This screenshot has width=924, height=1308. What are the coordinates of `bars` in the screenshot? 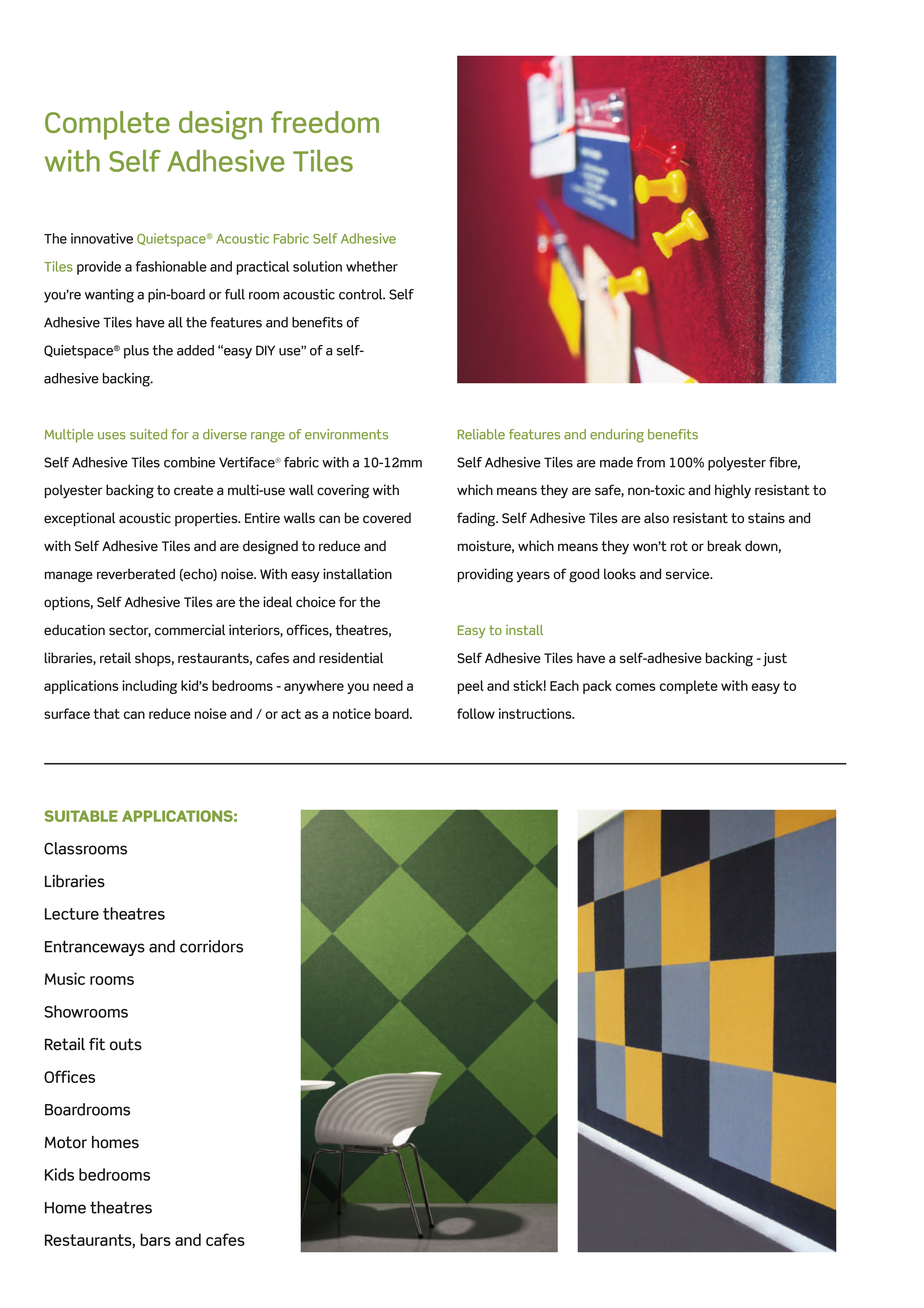 It's located at (155, 1239).
